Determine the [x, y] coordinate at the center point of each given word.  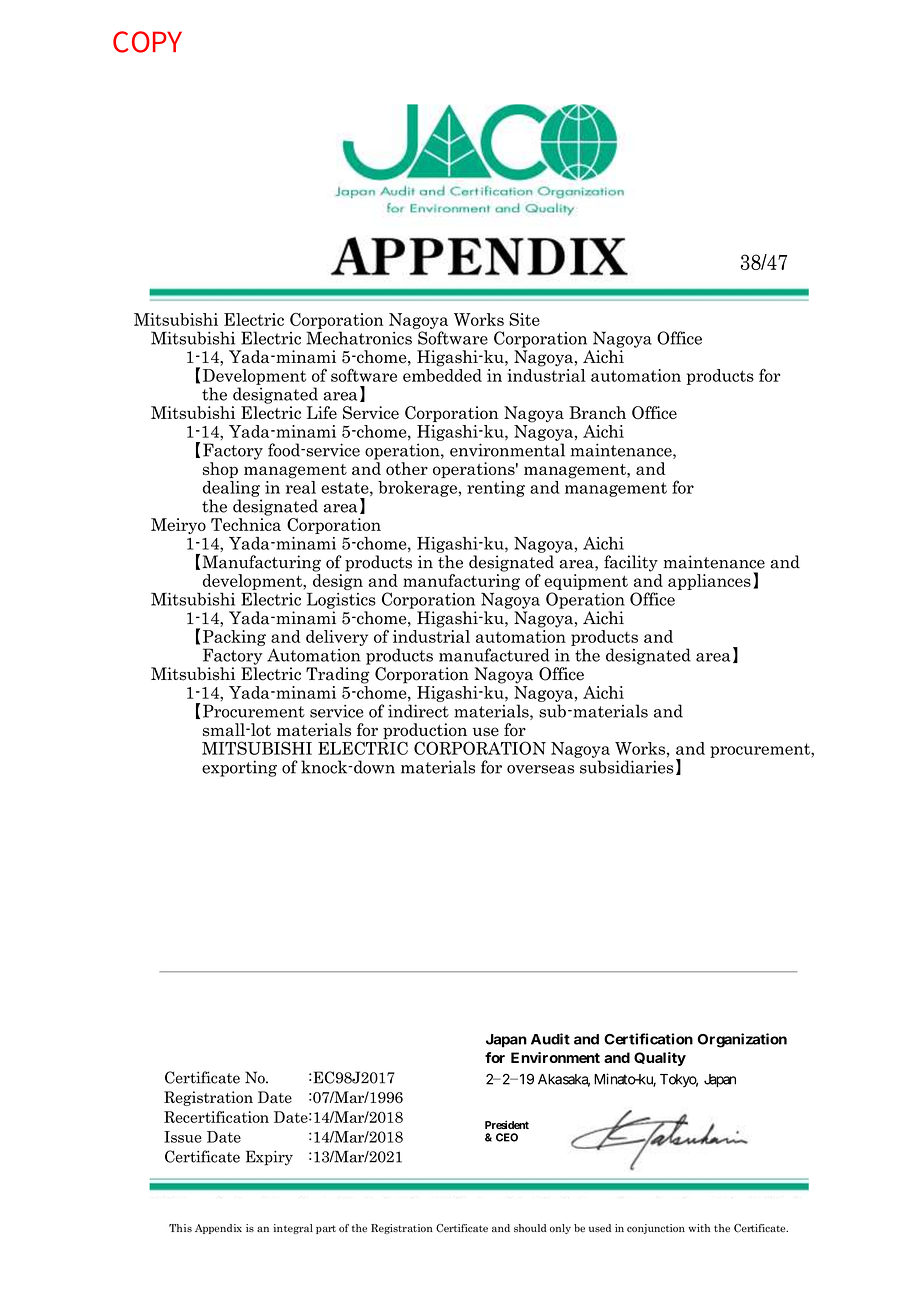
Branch [597, 412]
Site [524, 319]
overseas [540, 769]
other [407, 468]
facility [631, 563]
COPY [147, 42]
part [326, 1229]
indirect [418, 711]
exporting [239, 768]
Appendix [218, 1229]
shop [220, 470]
